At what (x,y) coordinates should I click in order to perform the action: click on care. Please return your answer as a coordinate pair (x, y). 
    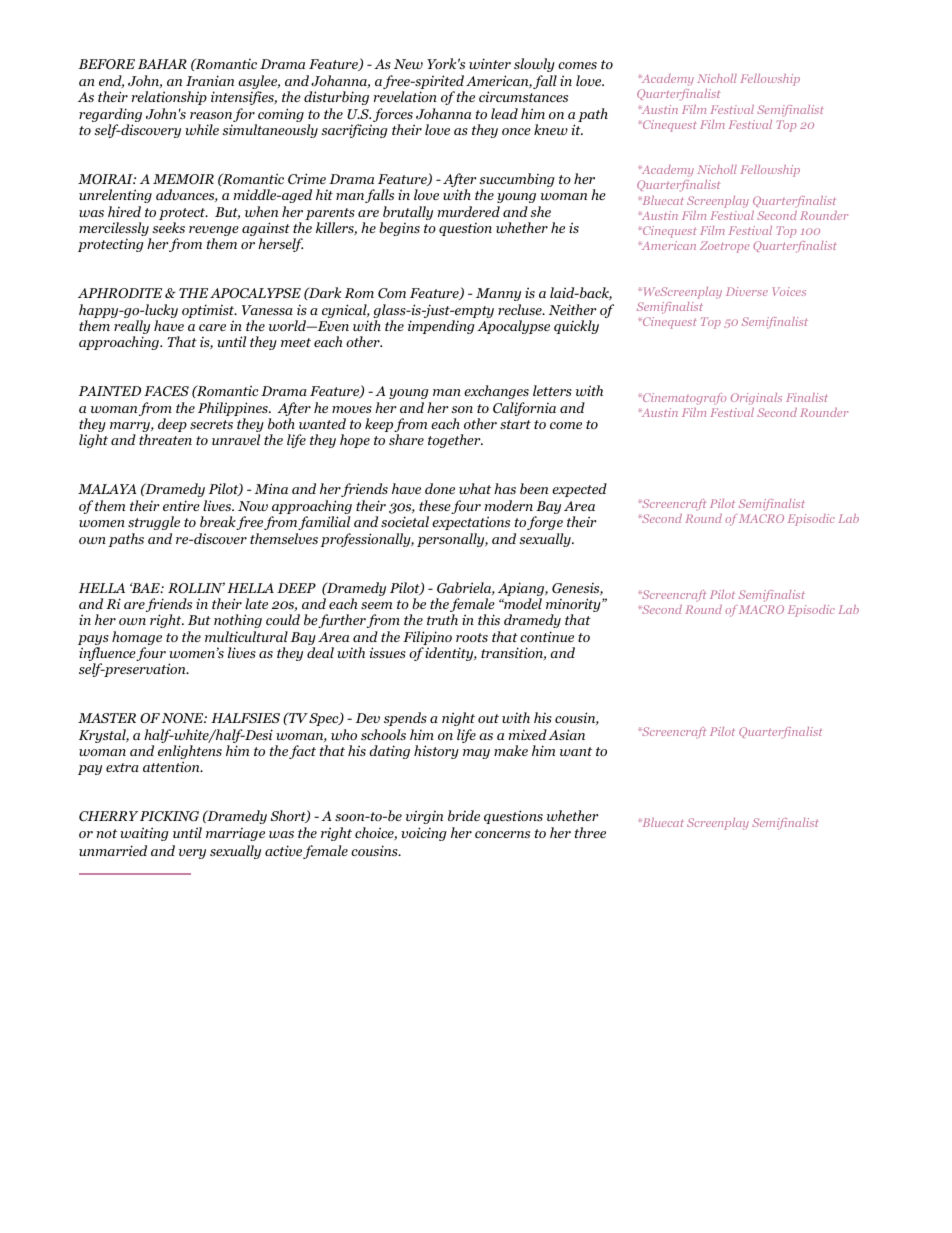
    Looking at the image, I should click on (212, 327).
